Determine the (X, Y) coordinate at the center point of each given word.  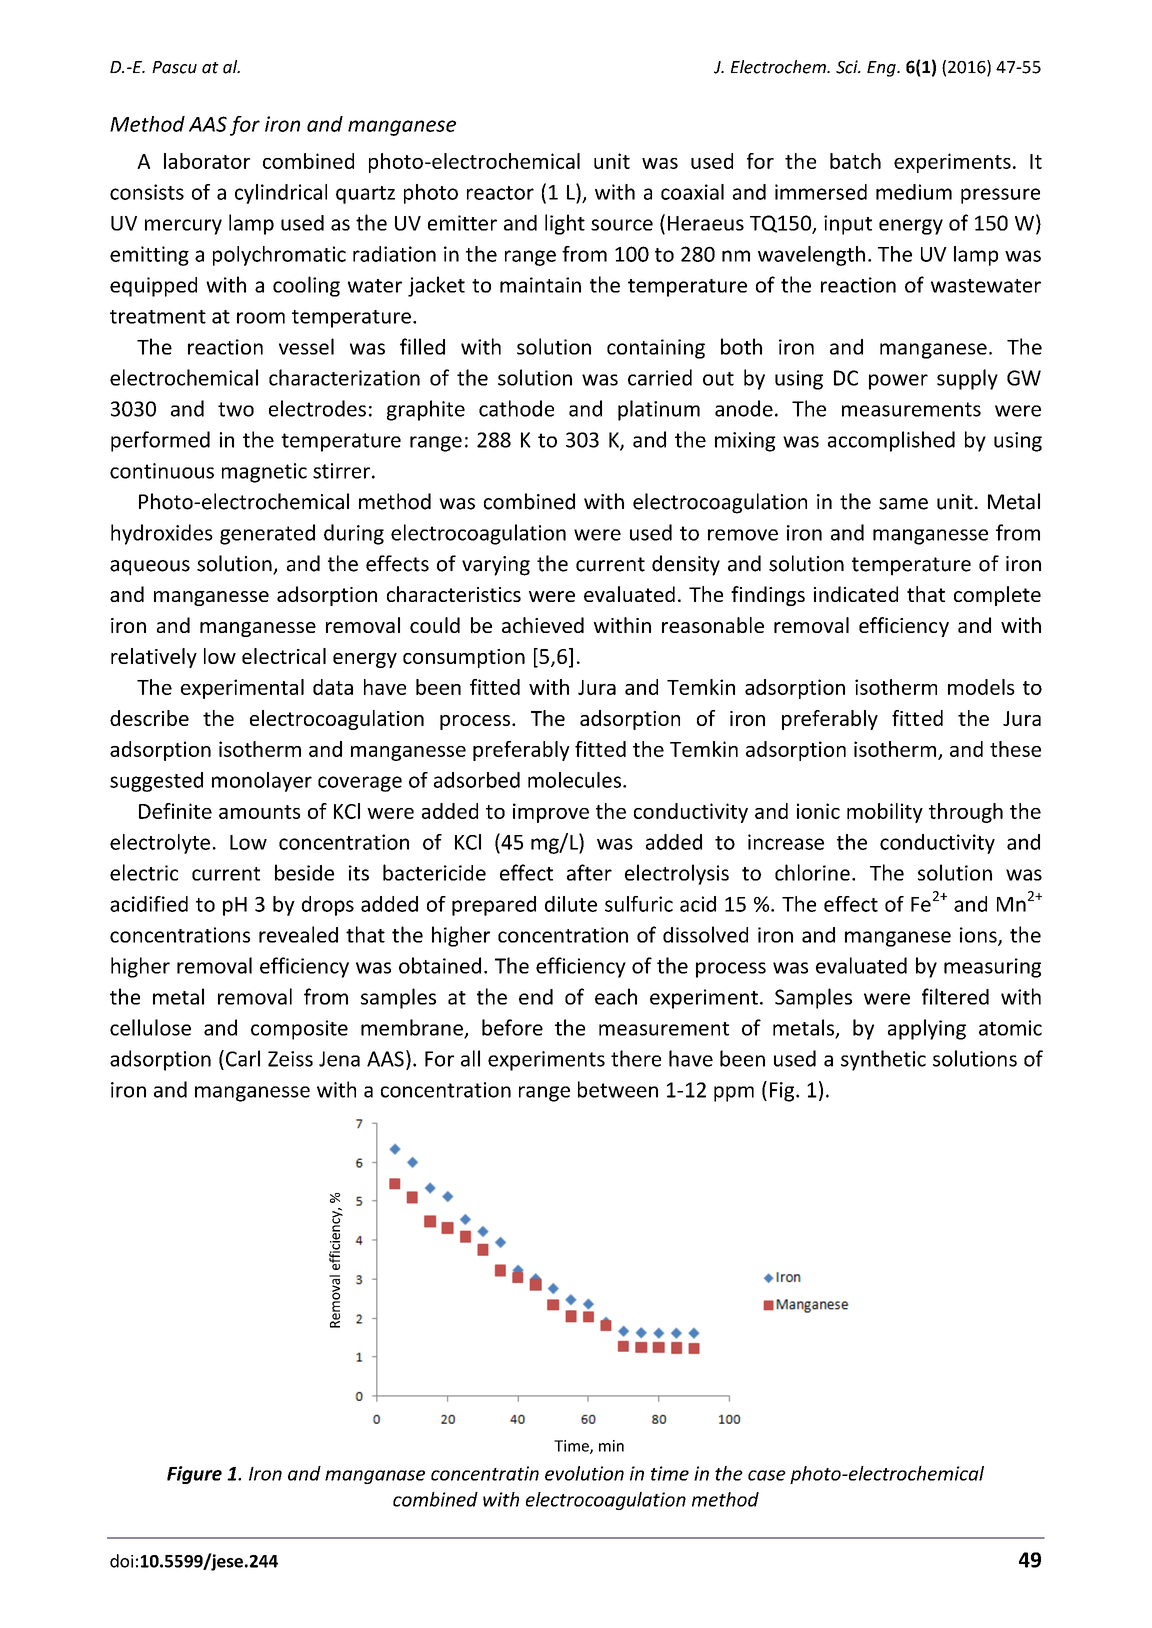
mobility (885, 813)
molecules (574, 780)
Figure (194, 1475)
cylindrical (281, 194)
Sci (848, 67)
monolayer (262, 782)
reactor (500, 193)
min (611, 1446)
